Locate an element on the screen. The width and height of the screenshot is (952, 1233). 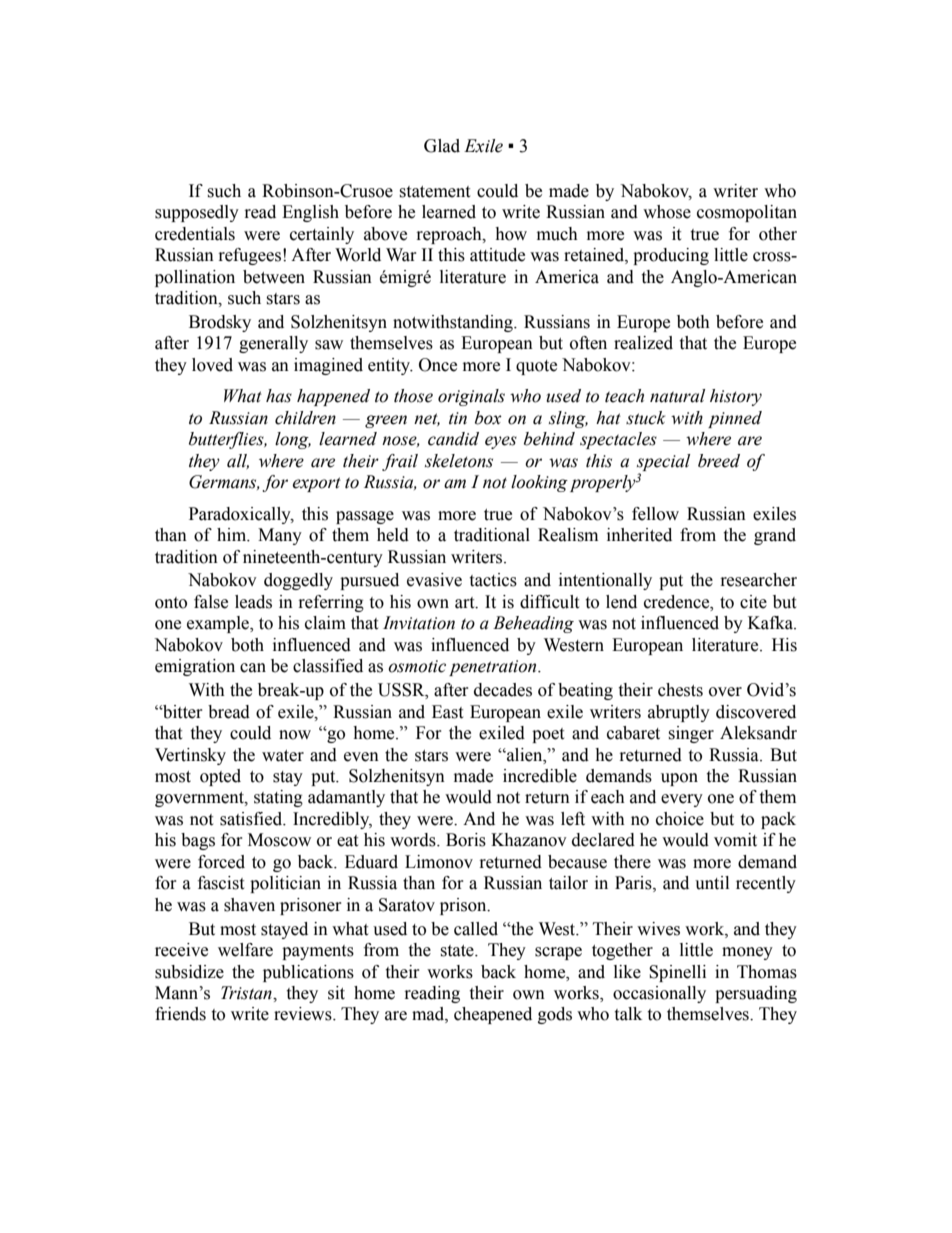
candid is located at coordinates (453, 439).
